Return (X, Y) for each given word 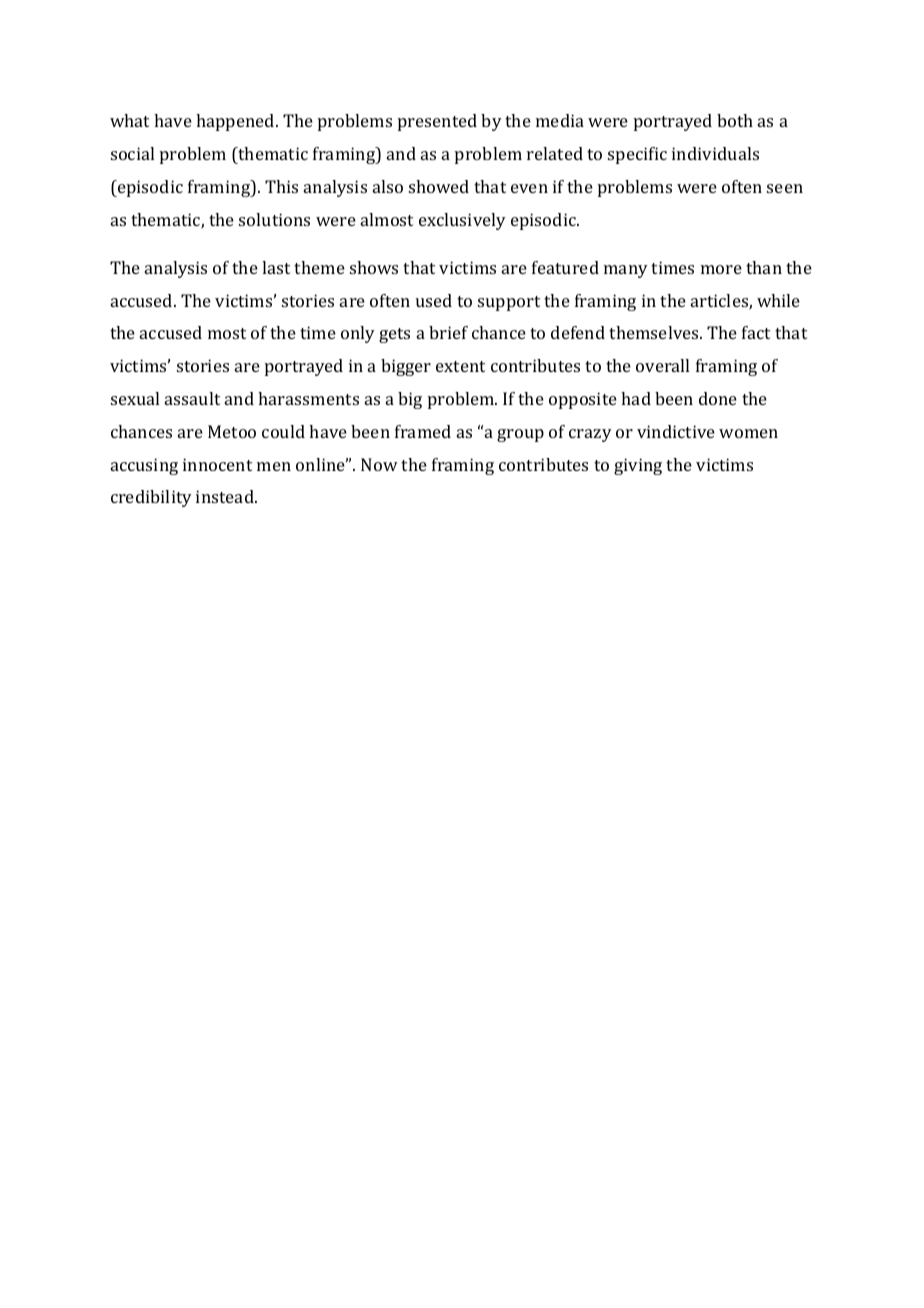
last (276, 267)
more (721, 269)
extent (460, 366)
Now (379, 464)
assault (192, 398)
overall (662, 365)
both (735, 120)
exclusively (462, 221)
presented (437, 122)
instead (226, 496)
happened (236, 122)
